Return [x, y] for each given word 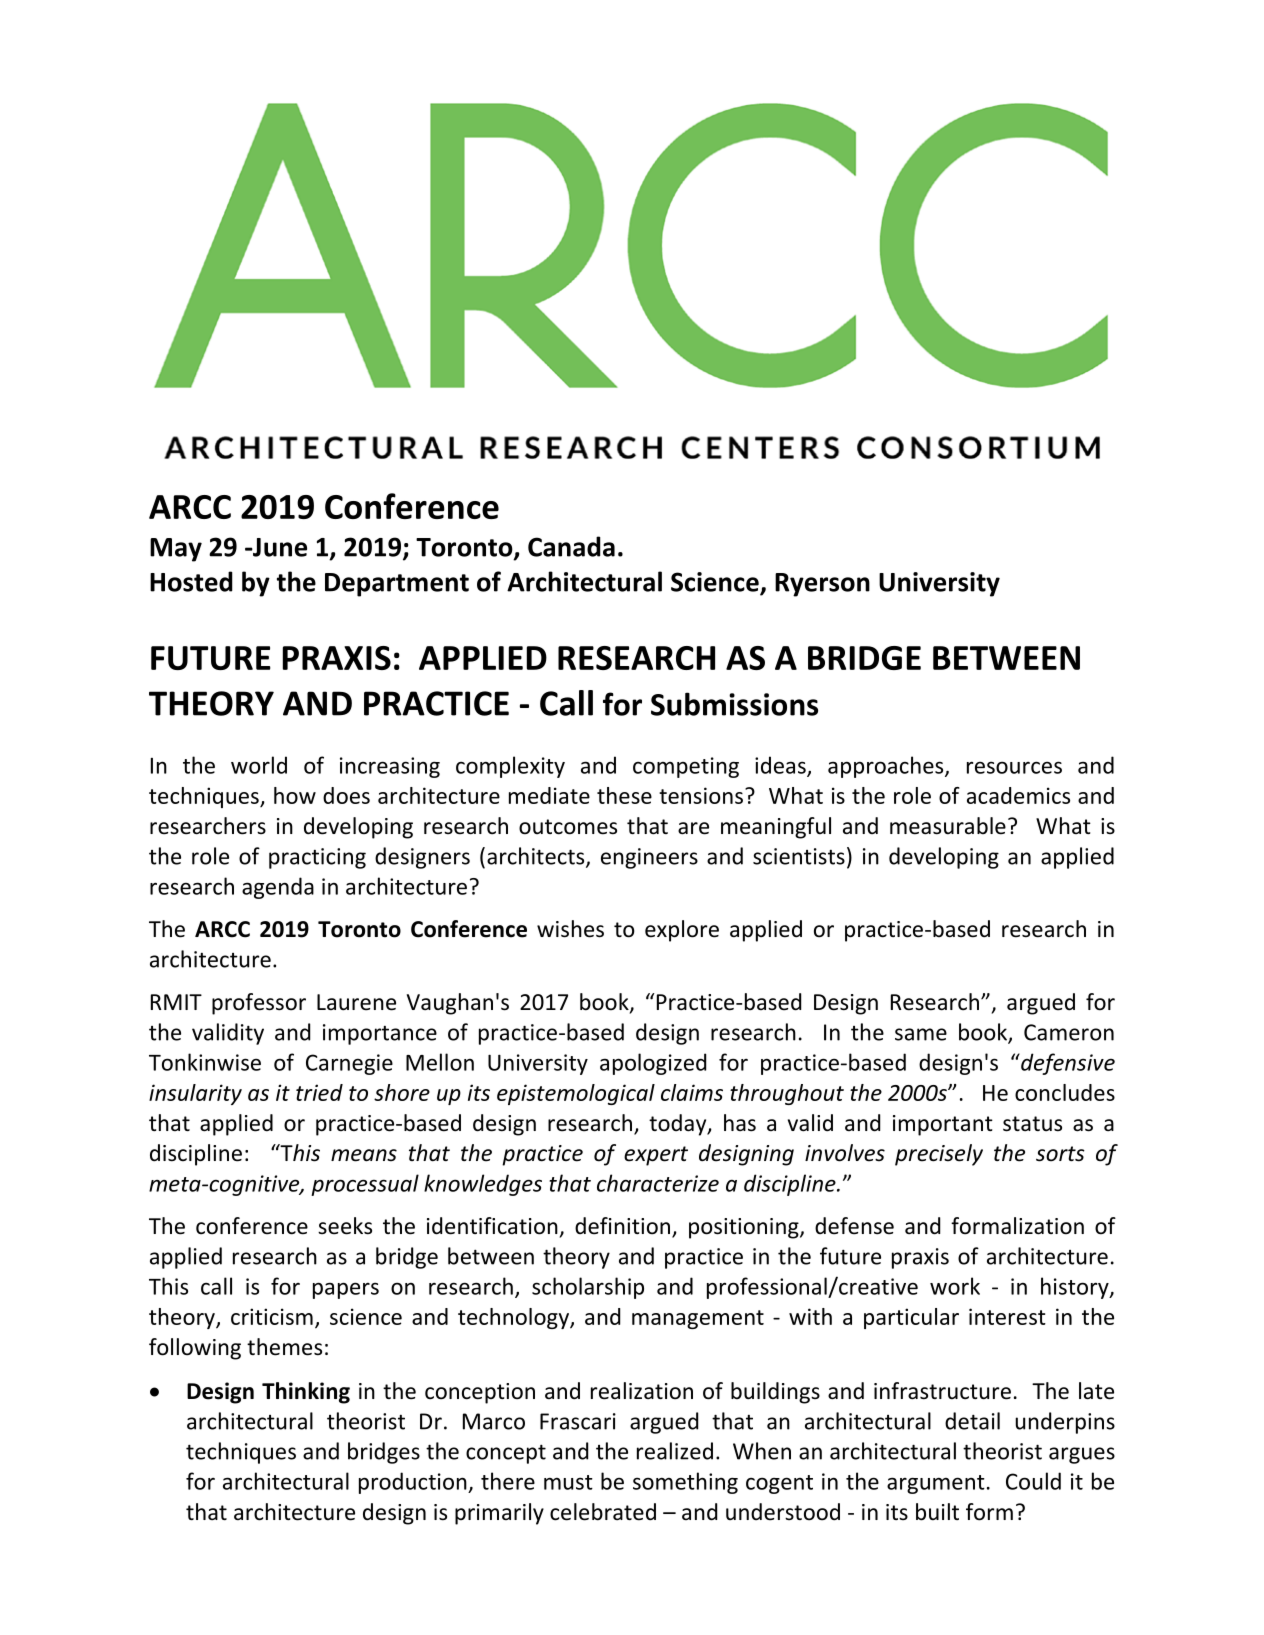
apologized [653, 1064]
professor [259, 1004]
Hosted [191, 581]
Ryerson [822, 585]
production [414, 1483]
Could [1033, 1481]
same [921, 1034]
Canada [571, 546]
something [685, 1483]
